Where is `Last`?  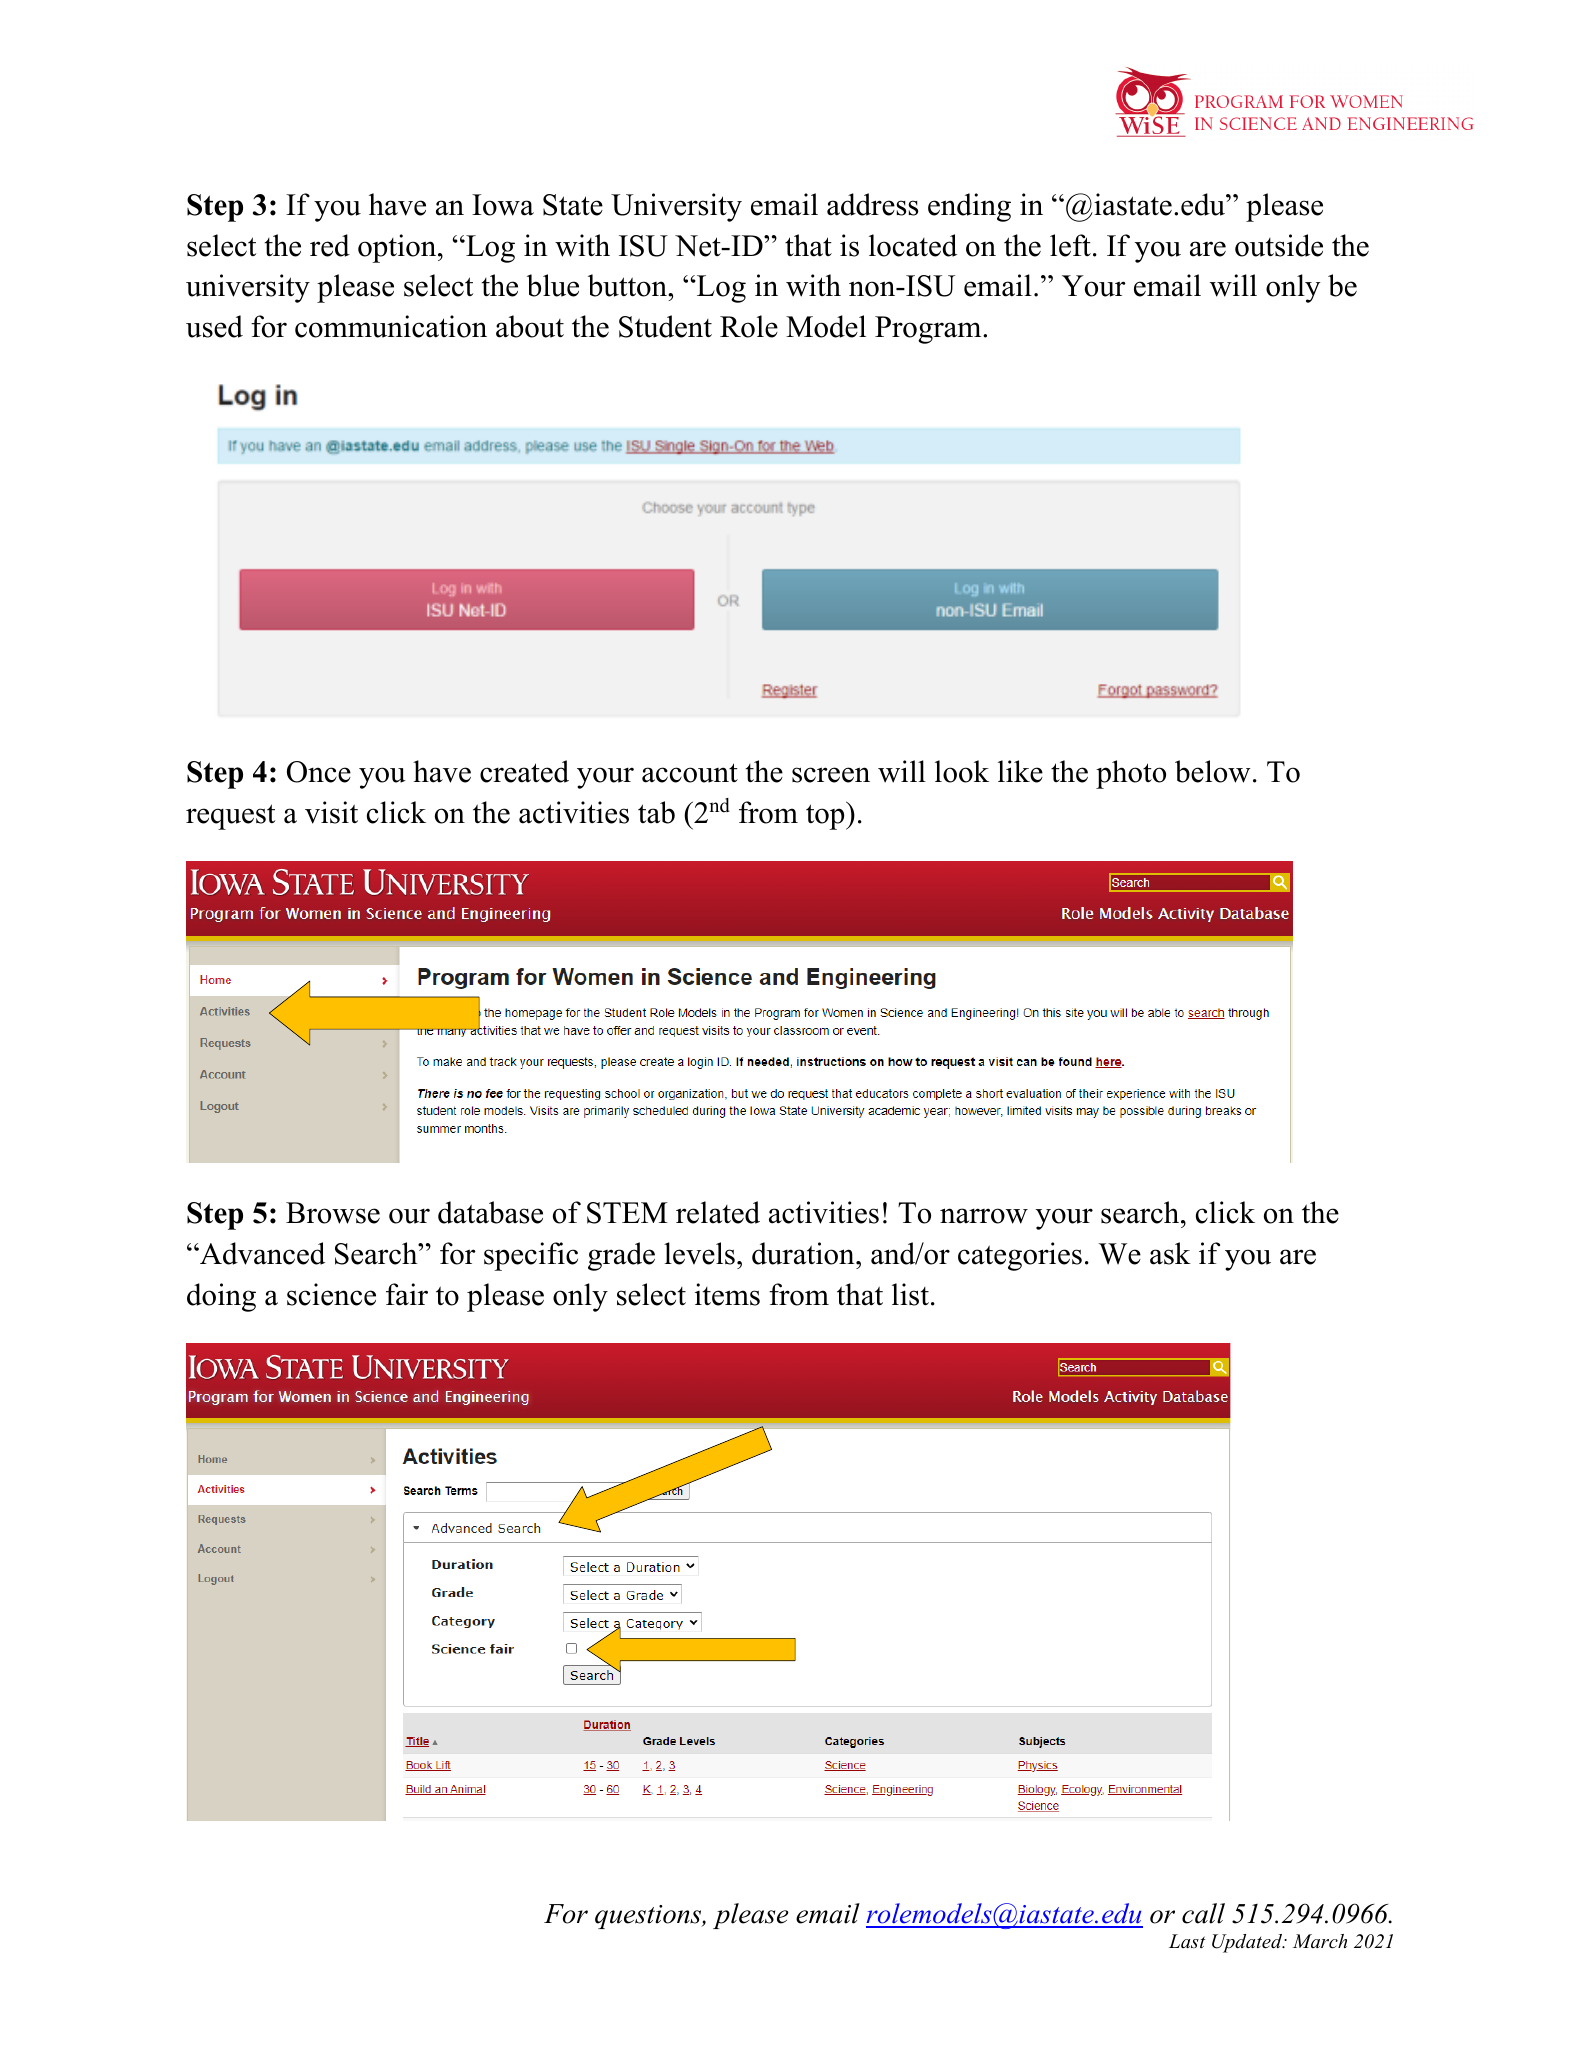
Last is located at coordinates (1187, 1941).
